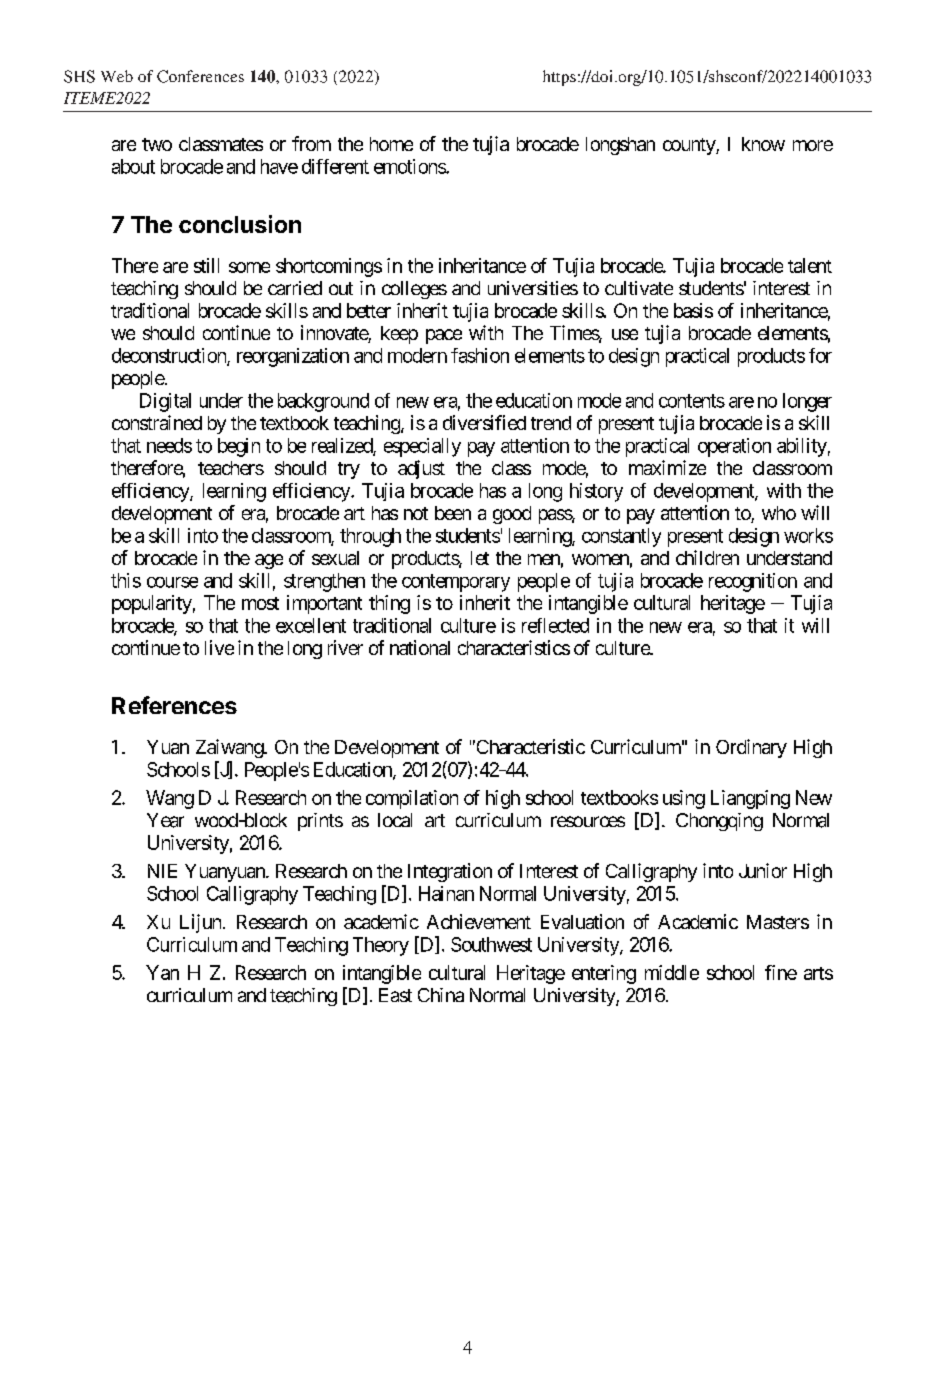  I want to click on course, so click(172, 582).
